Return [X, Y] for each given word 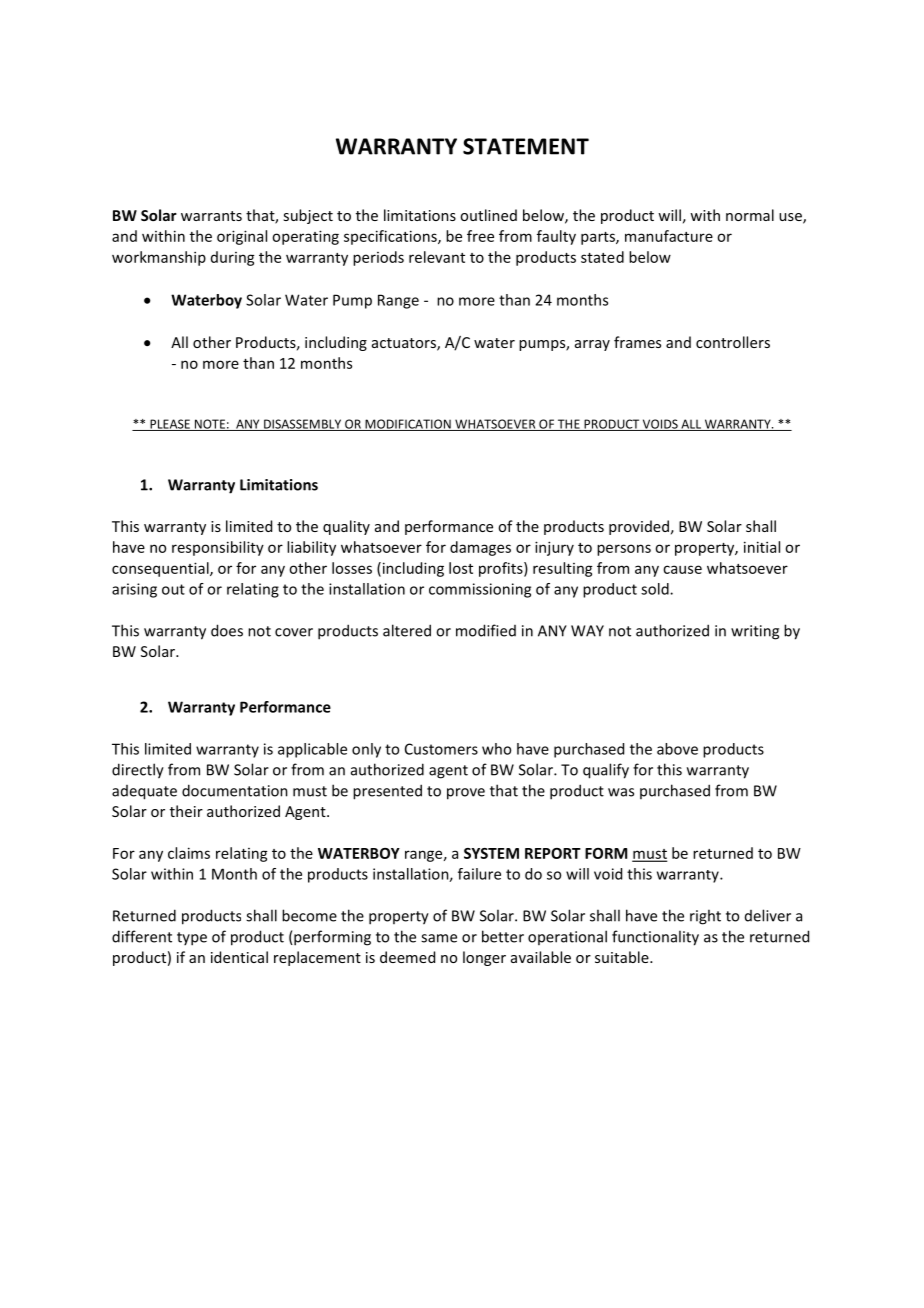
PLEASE [170, 425]
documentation [235, 790]
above [677, 749]
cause [682, 569]
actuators [405, 344]
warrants [211, 216]
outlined [488, 215]
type [192, 939]
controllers [733, 342]
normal [750, 215]
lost [461, 568]
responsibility [218, 548]
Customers [441, 749]
